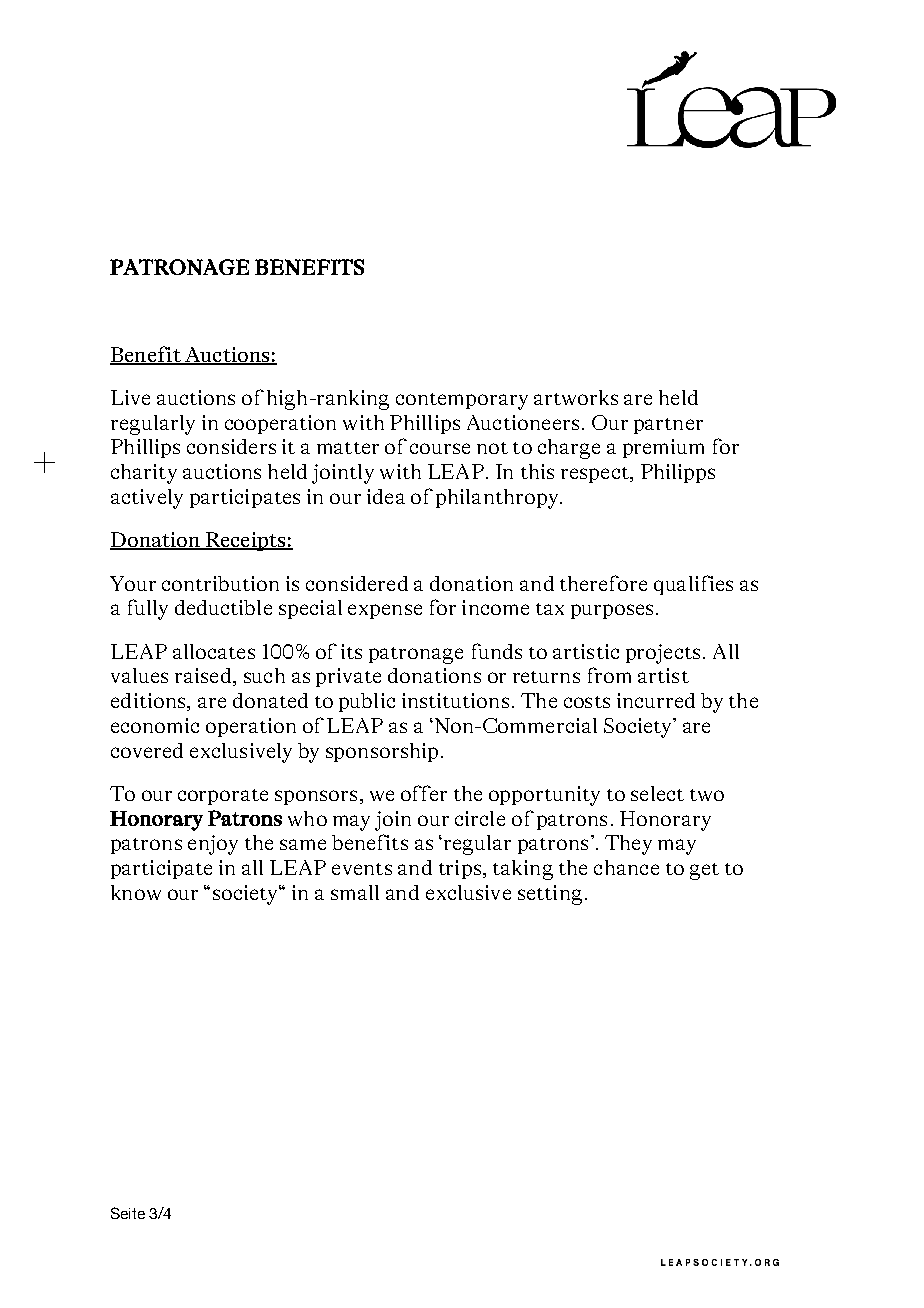 The height and width of the screenshot is (1308, 924). What do you see at coordinates (355, 892) in the screenshot?
I see `small` at bounding box center [355, 892].
